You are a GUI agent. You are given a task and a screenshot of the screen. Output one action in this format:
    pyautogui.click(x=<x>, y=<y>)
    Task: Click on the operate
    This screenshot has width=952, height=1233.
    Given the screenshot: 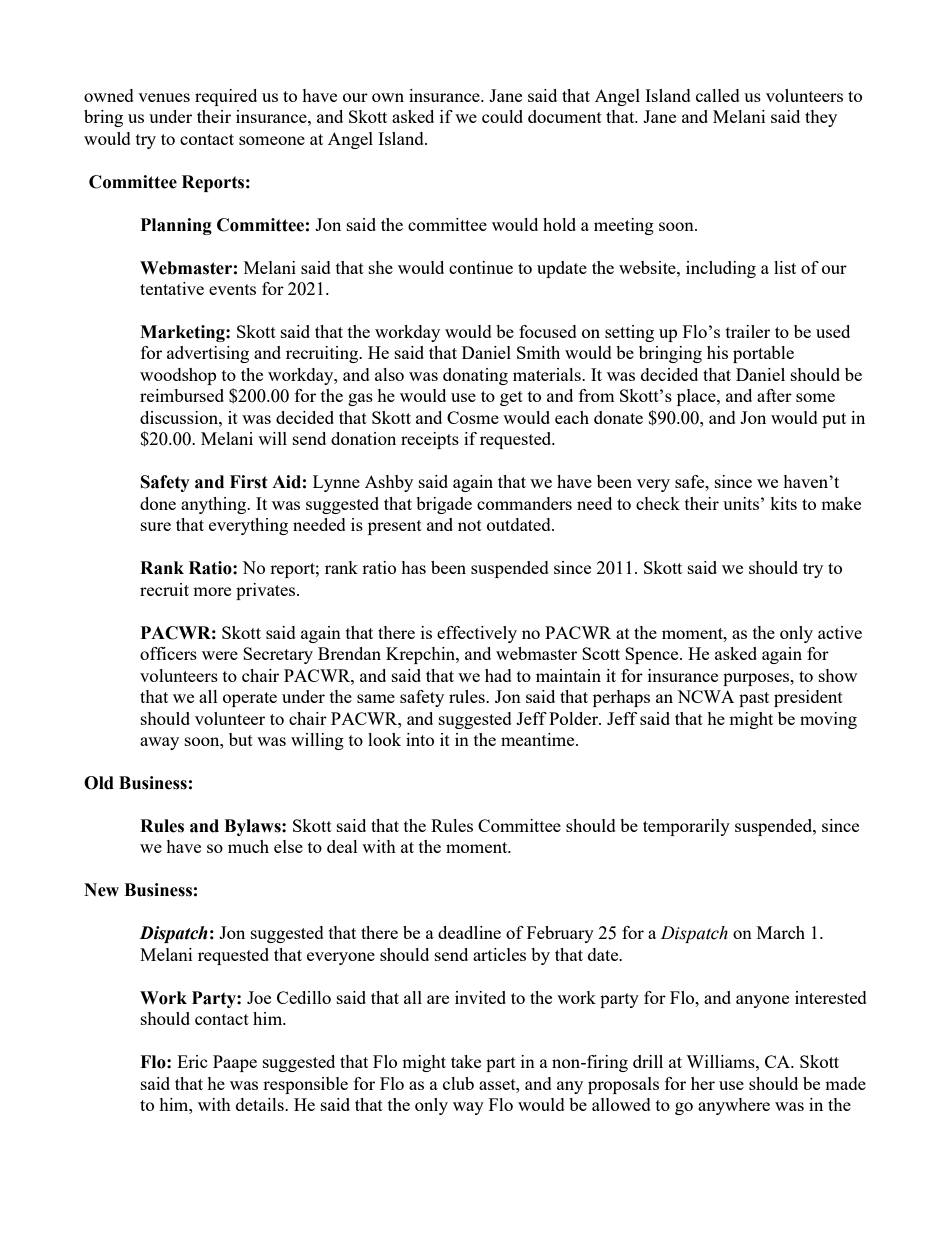 What is the action you would take?
    pyautogui.click(x=250, y=699)
